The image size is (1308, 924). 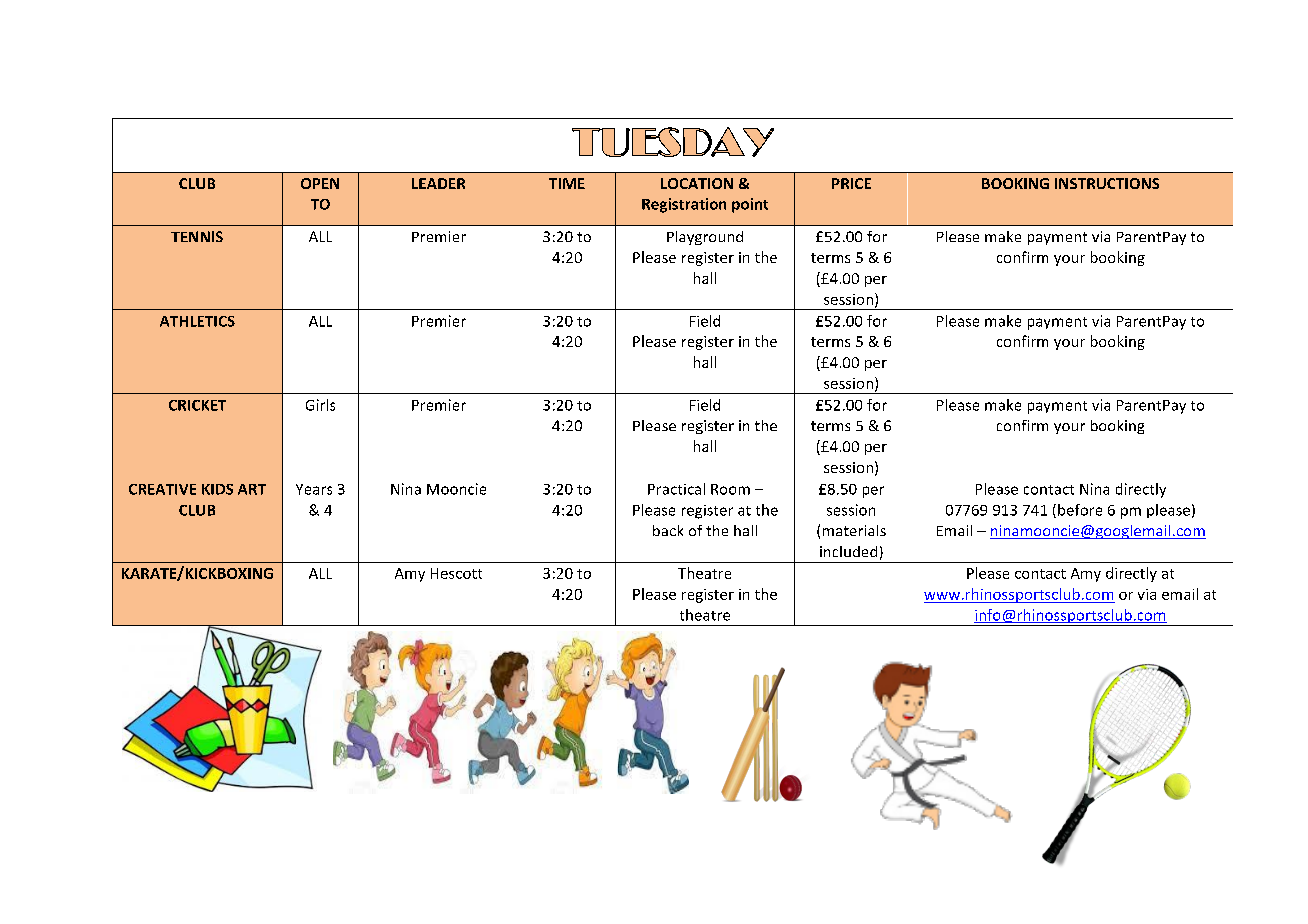 I want to click on point, so click(x=750, y=205).
